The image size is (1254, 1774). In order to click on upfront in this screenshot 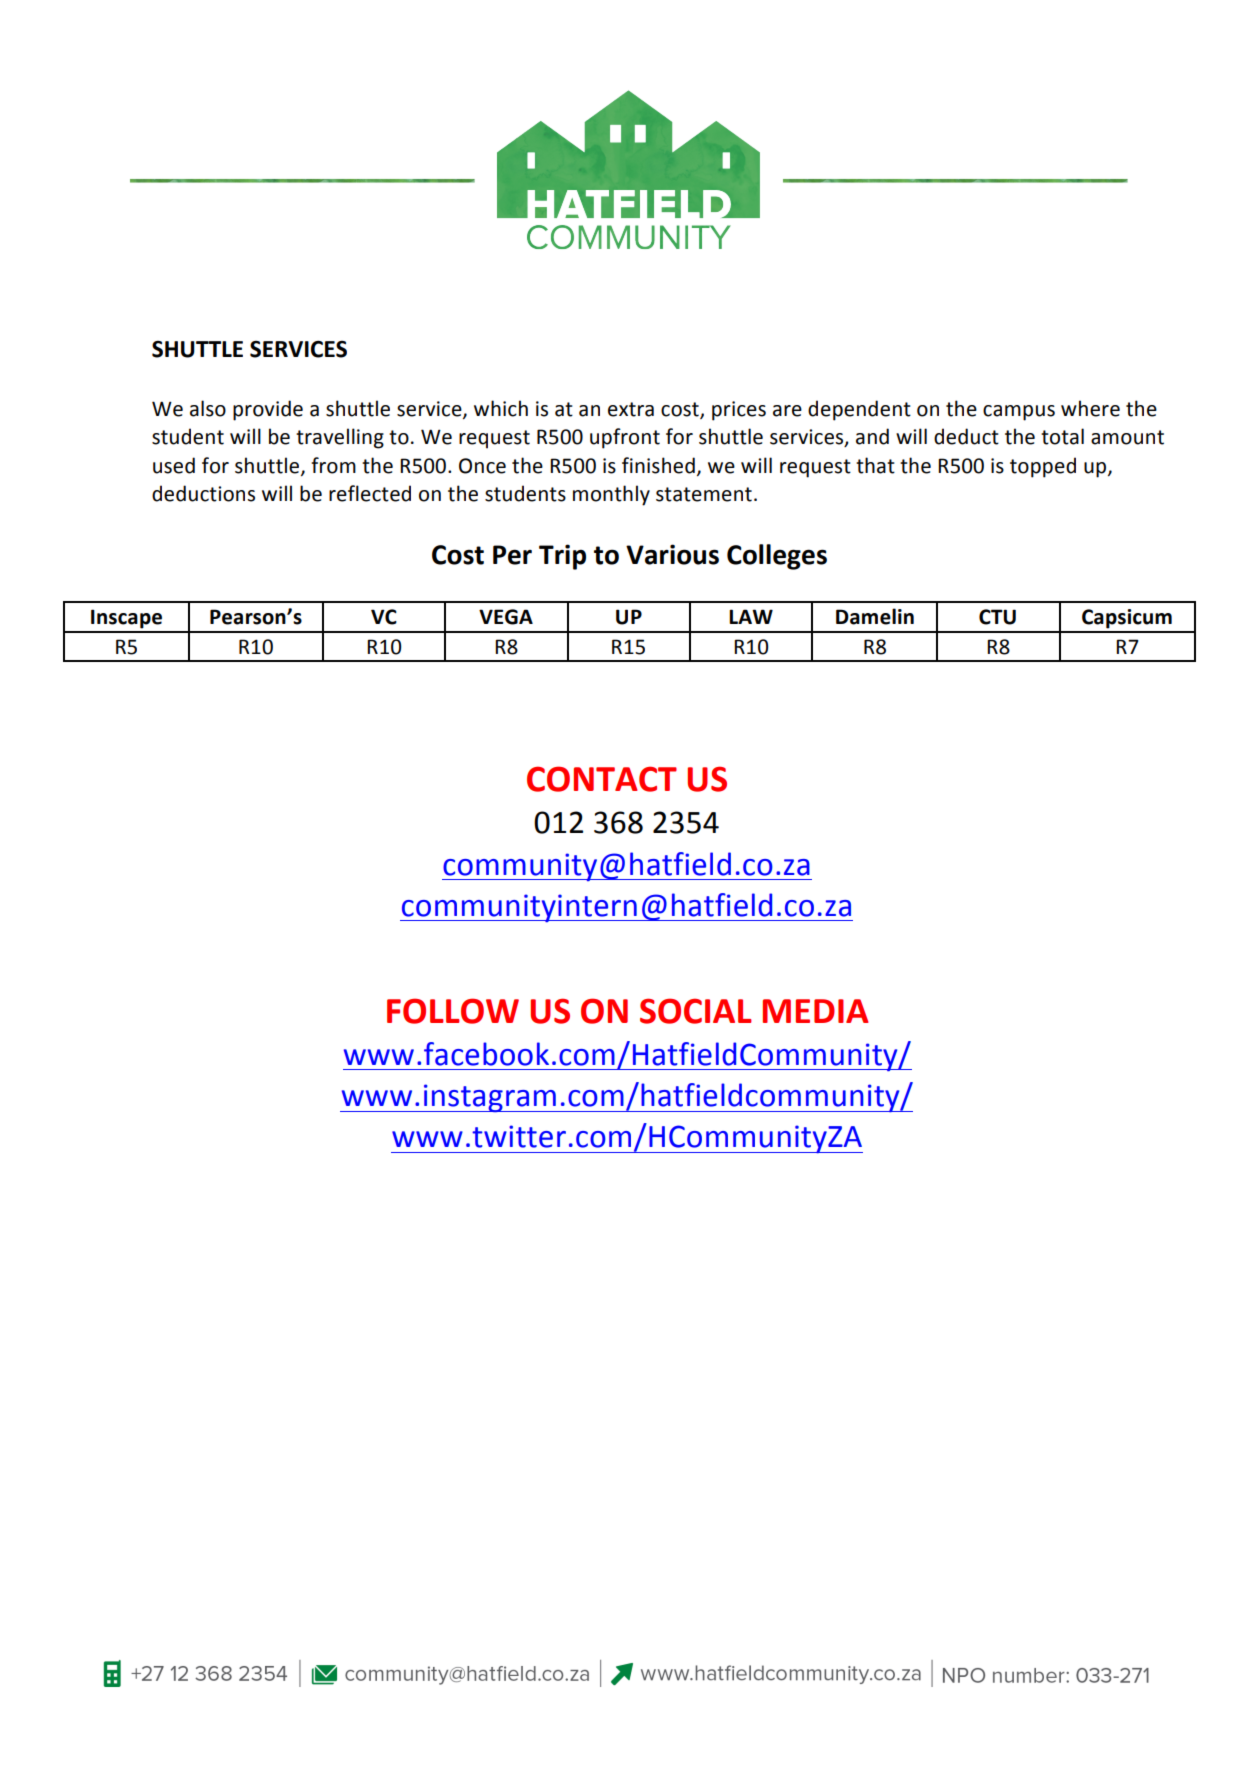, I will do `click(625, 438)`.
